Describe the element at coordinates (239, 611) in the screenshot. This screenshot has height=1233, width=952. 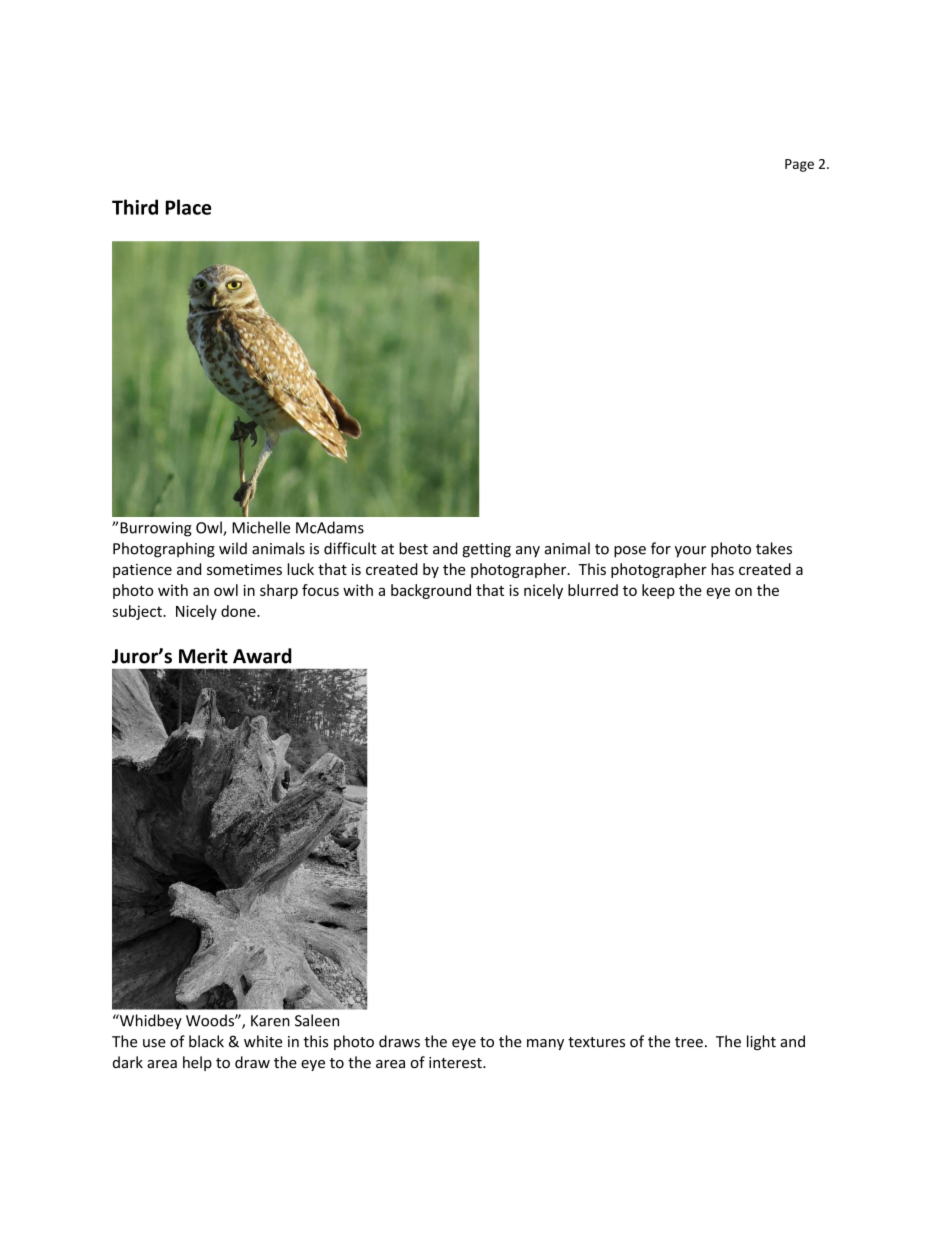
I see `done` at that location.
